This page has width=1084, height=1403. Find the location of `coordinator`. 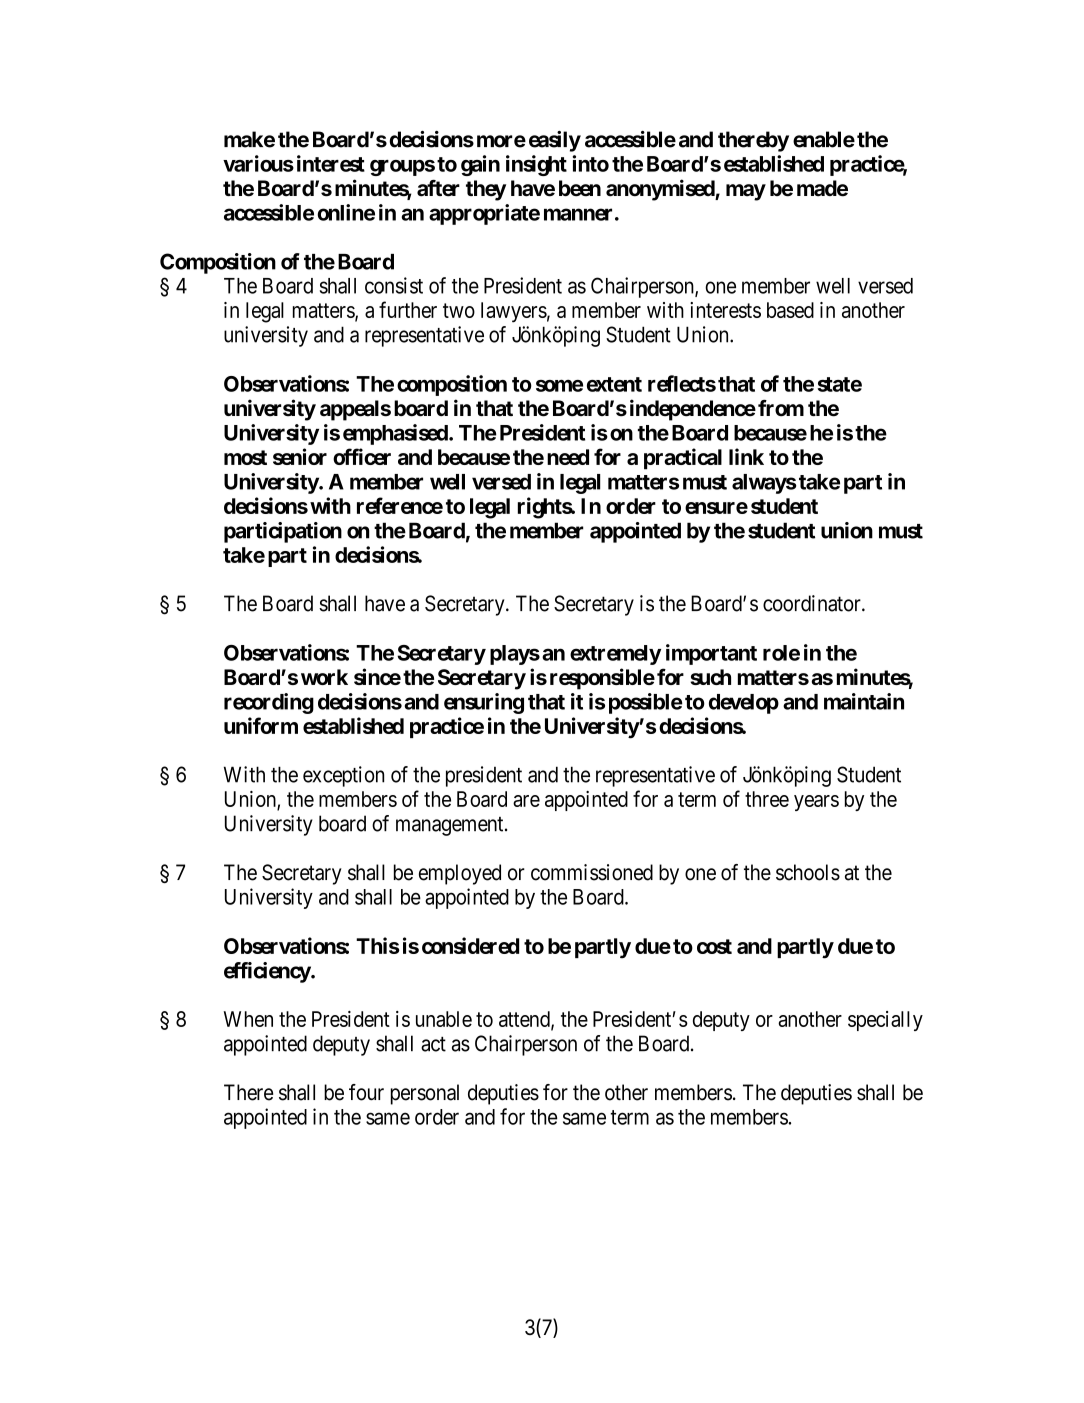

coordinator is located at coordinates (813, 603).
